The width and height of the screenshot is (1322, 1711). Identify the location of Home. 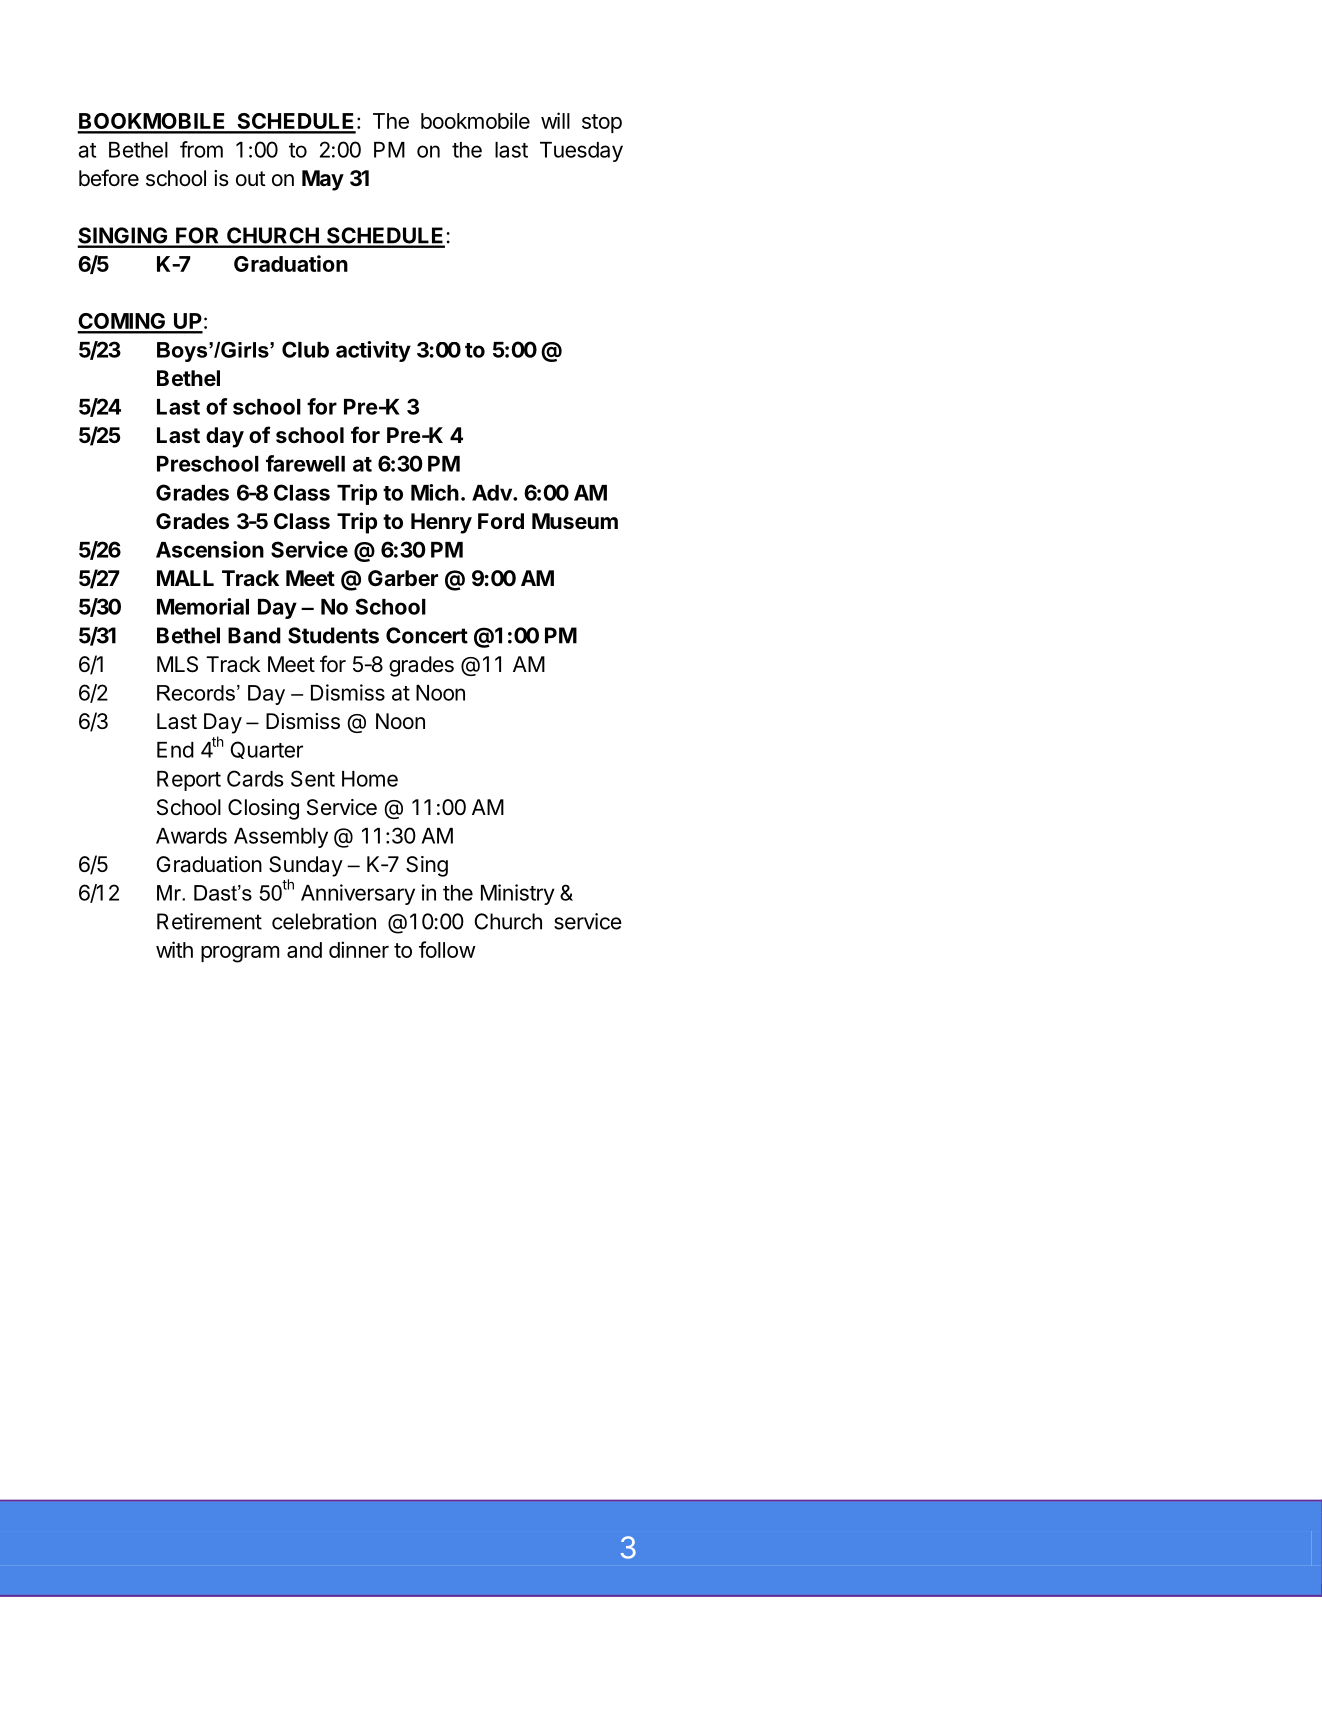
(370, 779).
